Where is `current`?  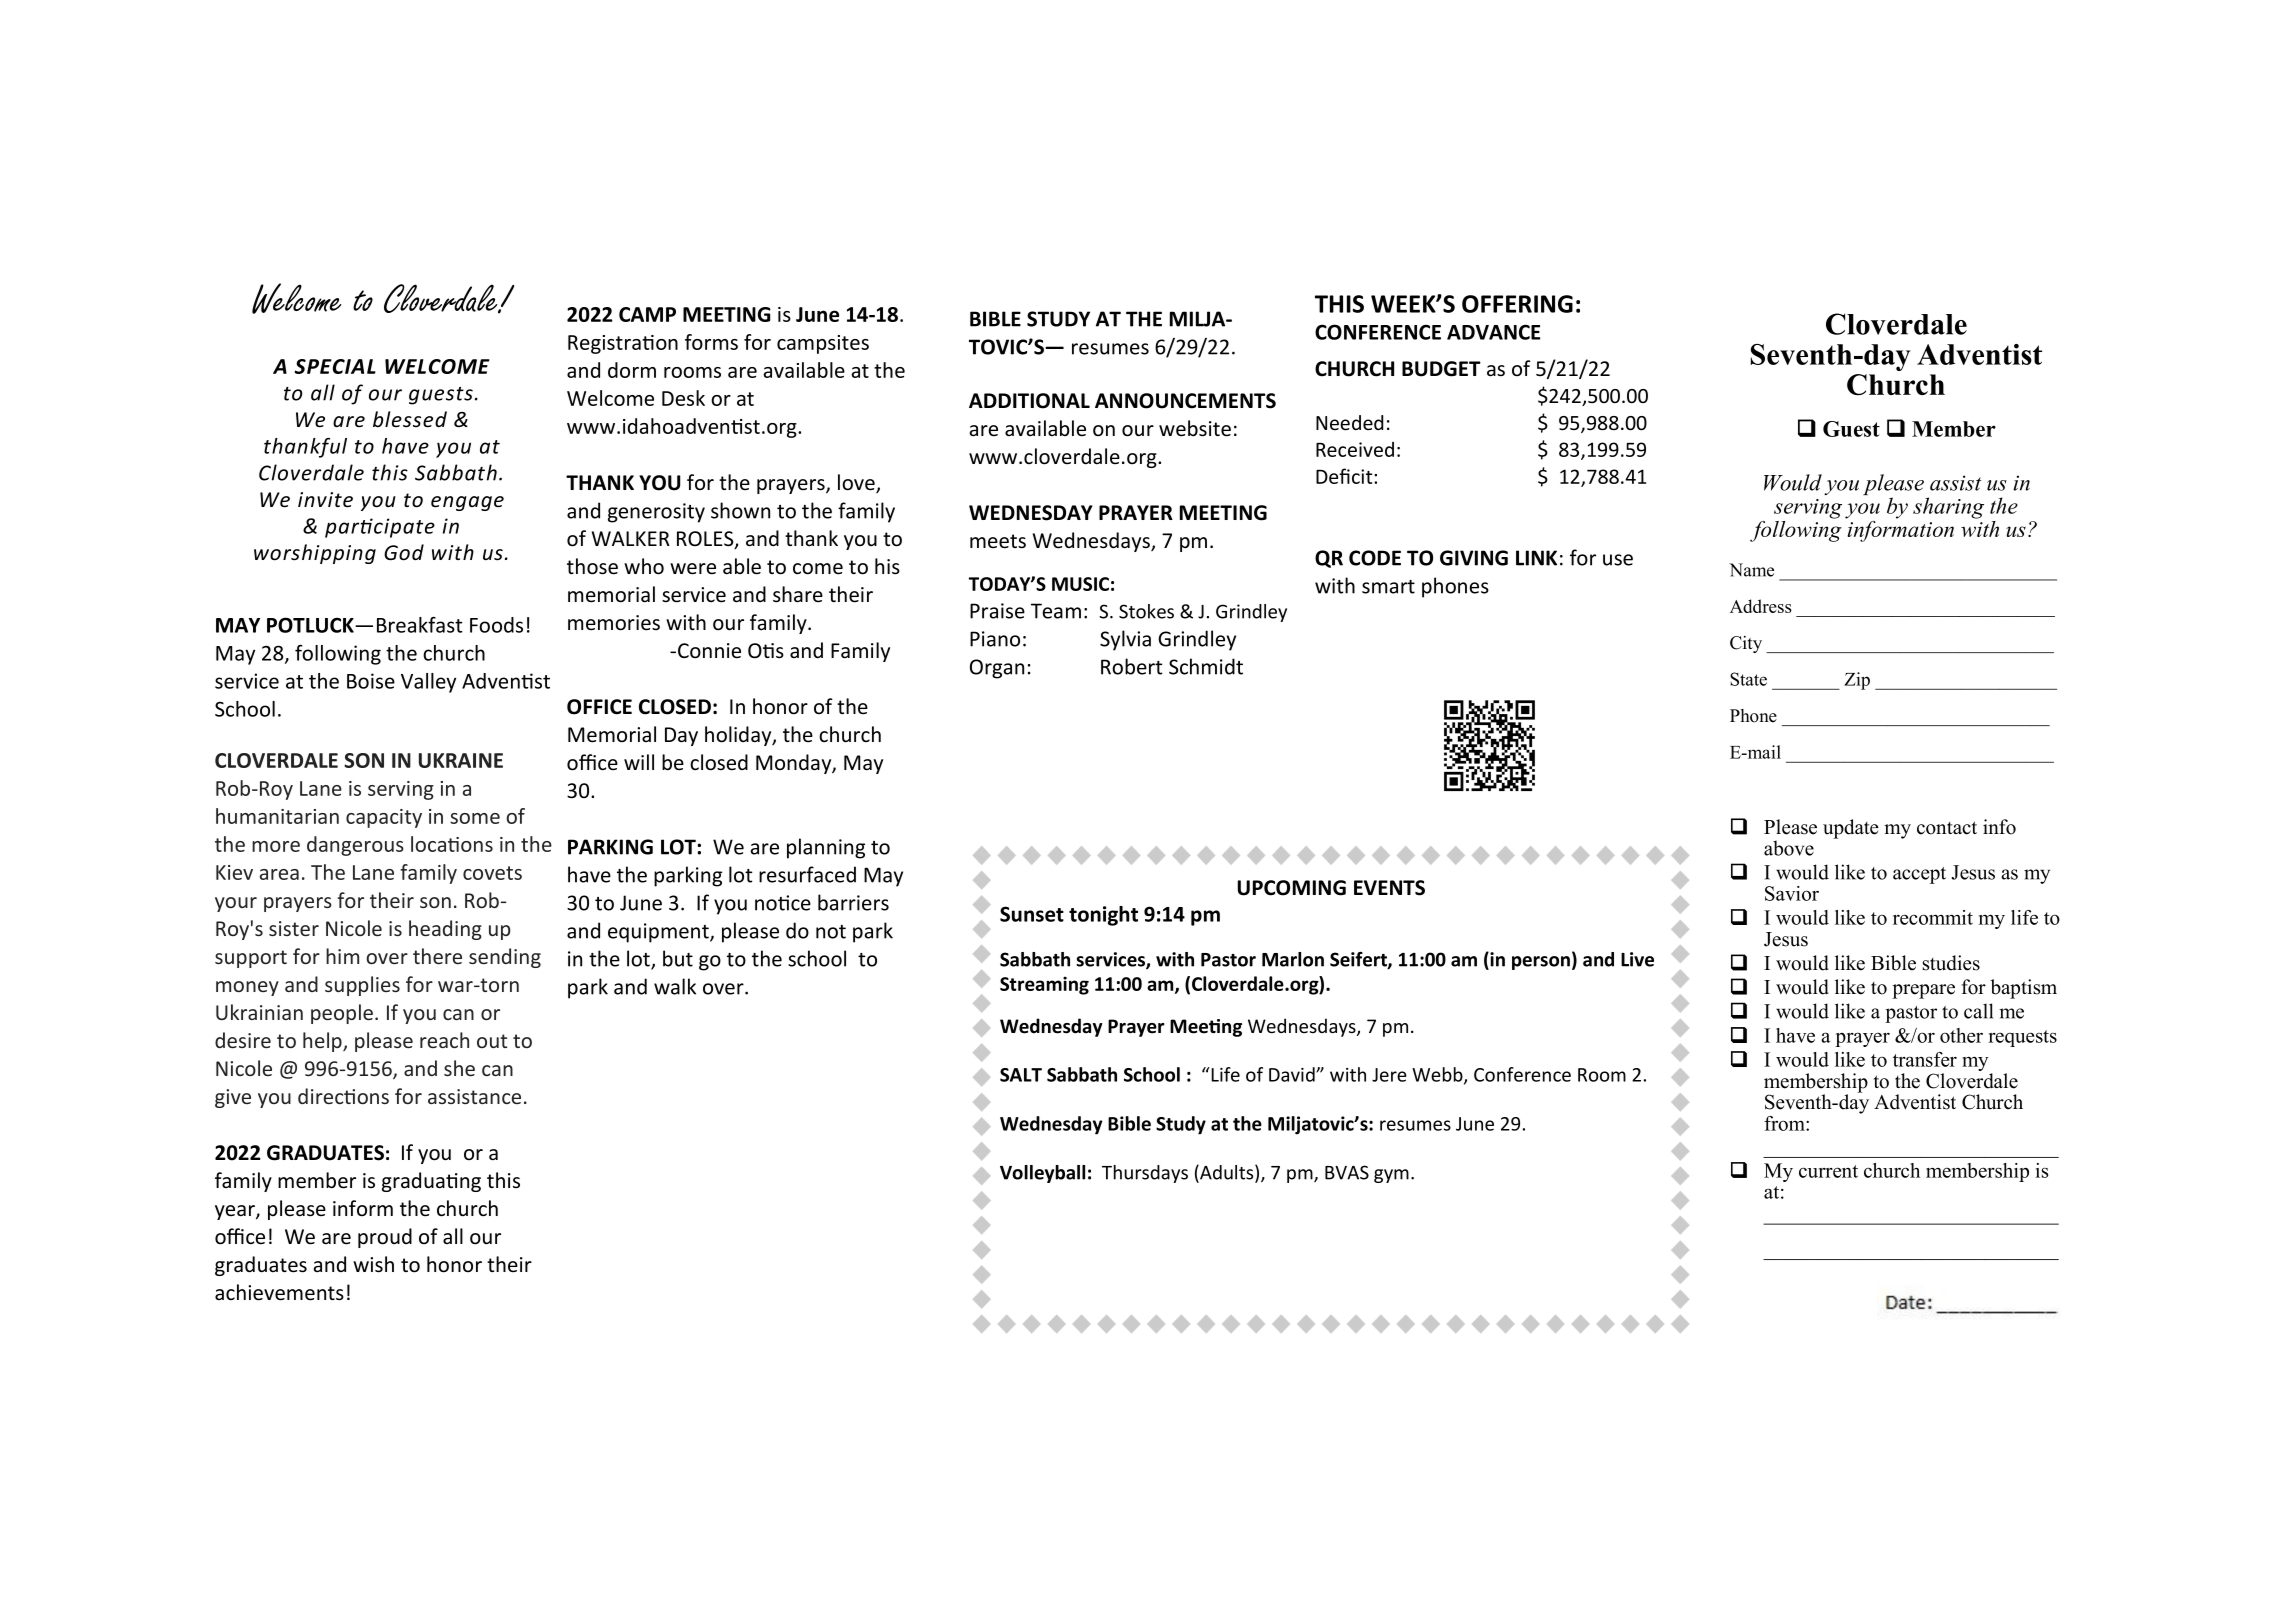 current is located at coordinates (1828, 1171).
